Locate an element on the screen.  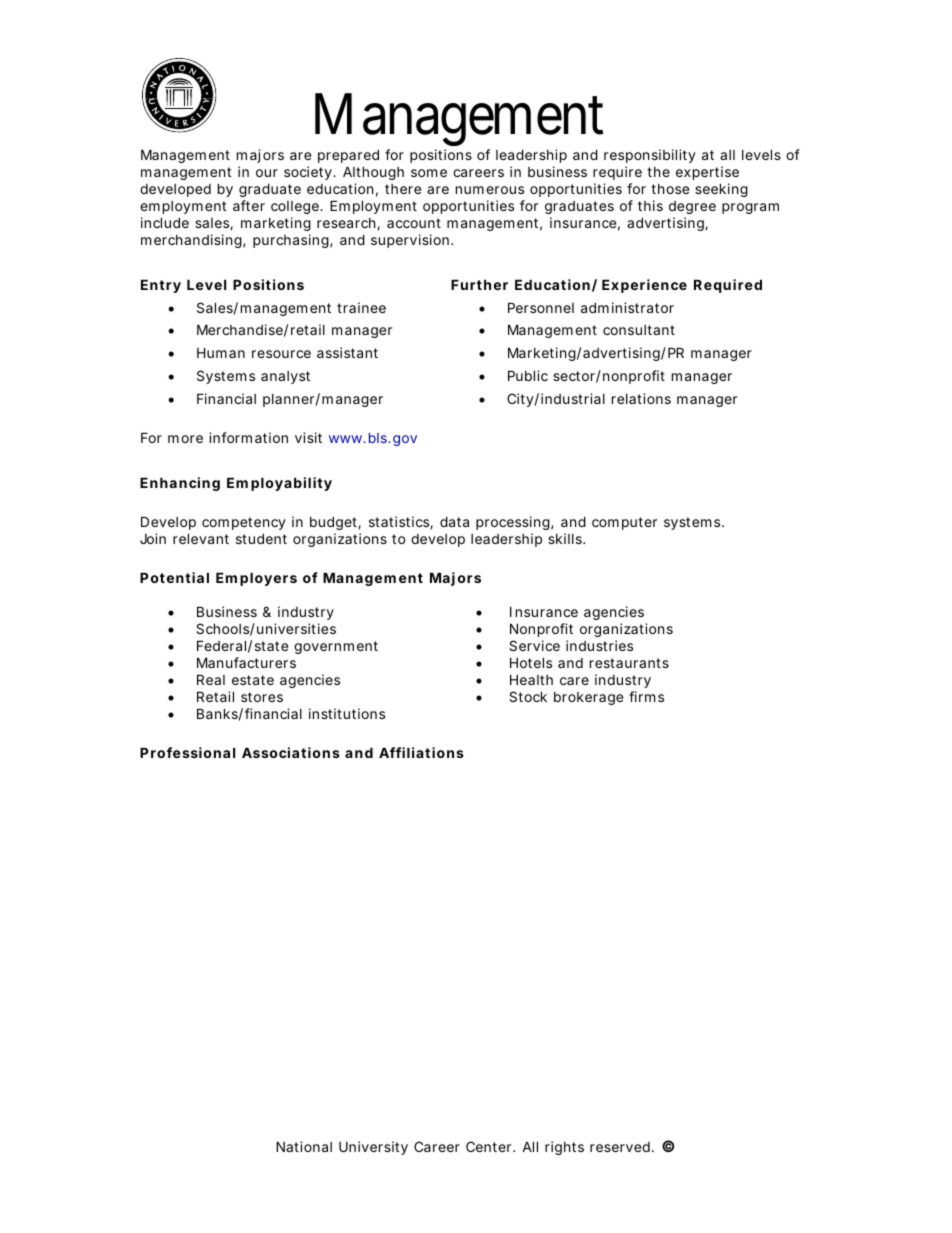
after is located at coordinates (249, 205).
